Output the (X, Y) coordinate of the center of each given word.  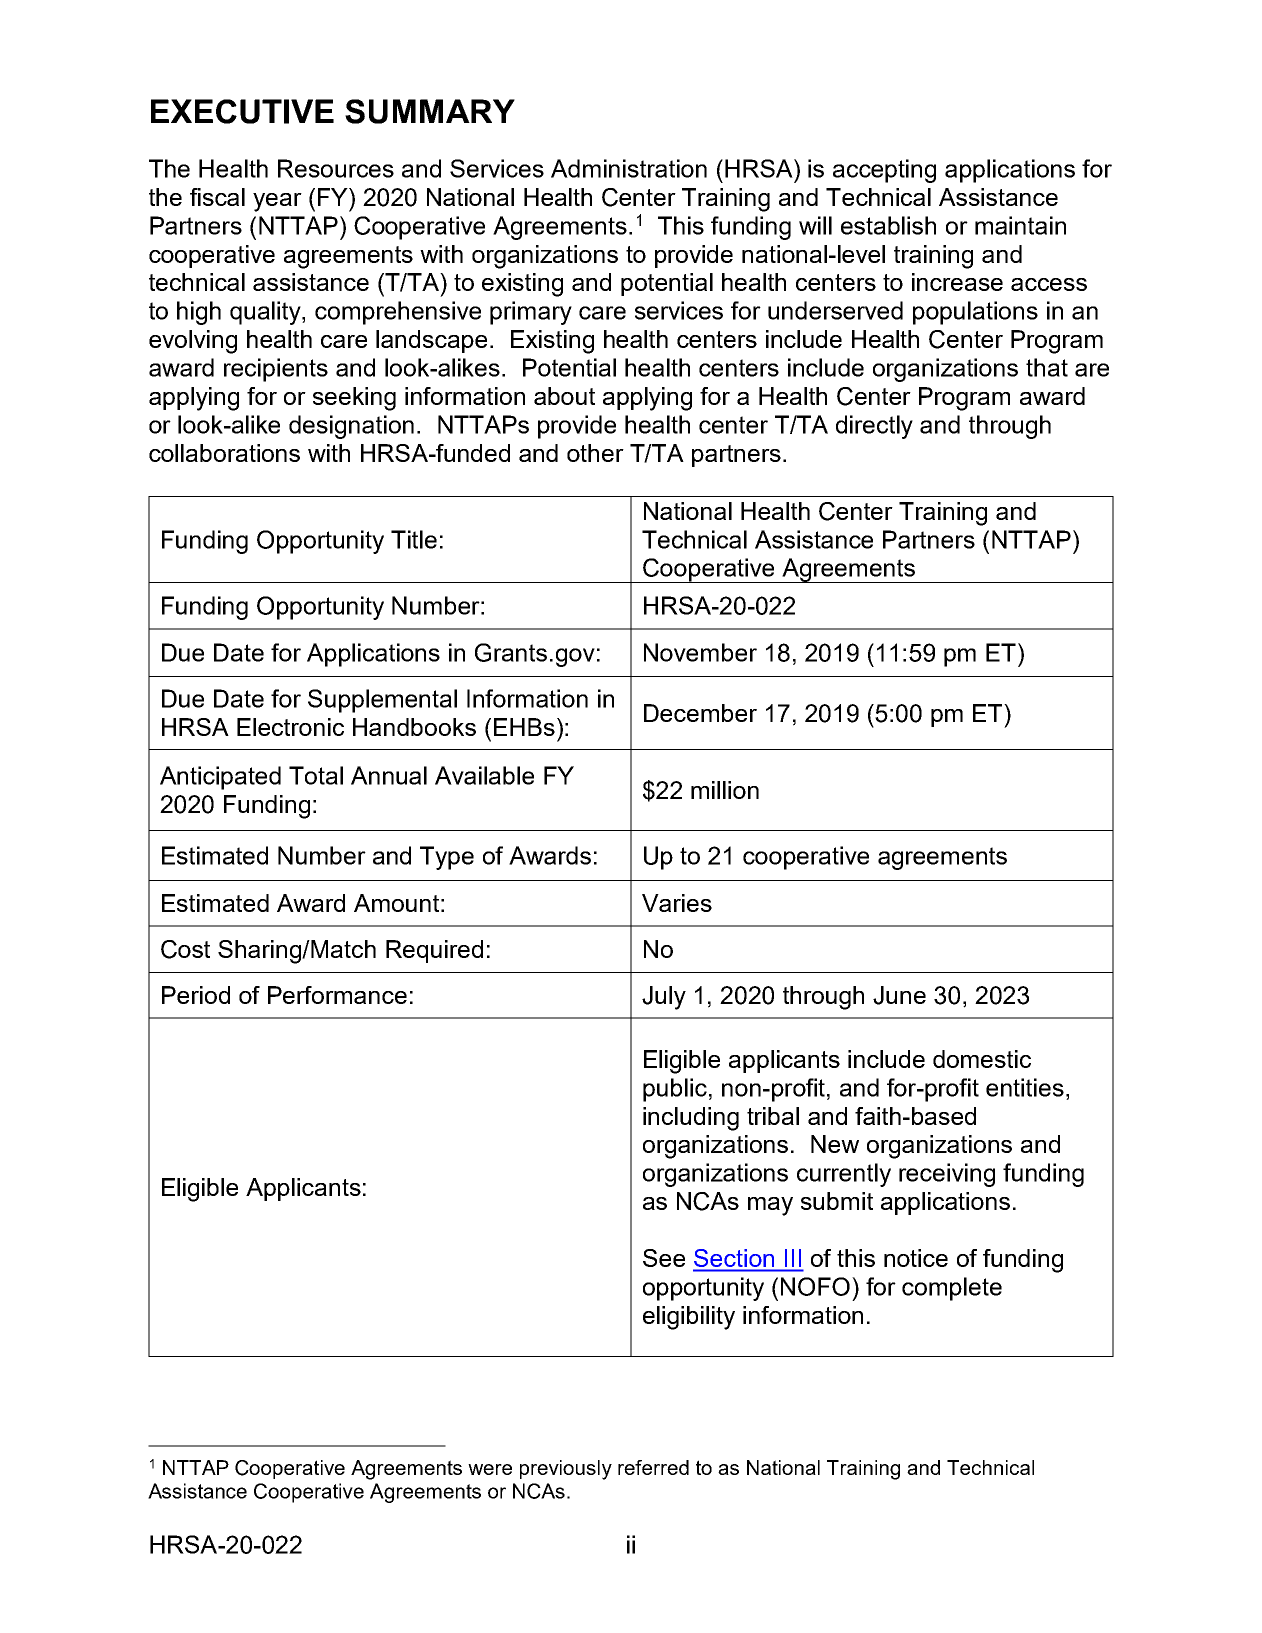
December (700, 713)
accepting (884, 171)
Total (316, 775)
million (725, 790)
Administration (629, 168)
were (490, 1469)
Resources (336, 168)
